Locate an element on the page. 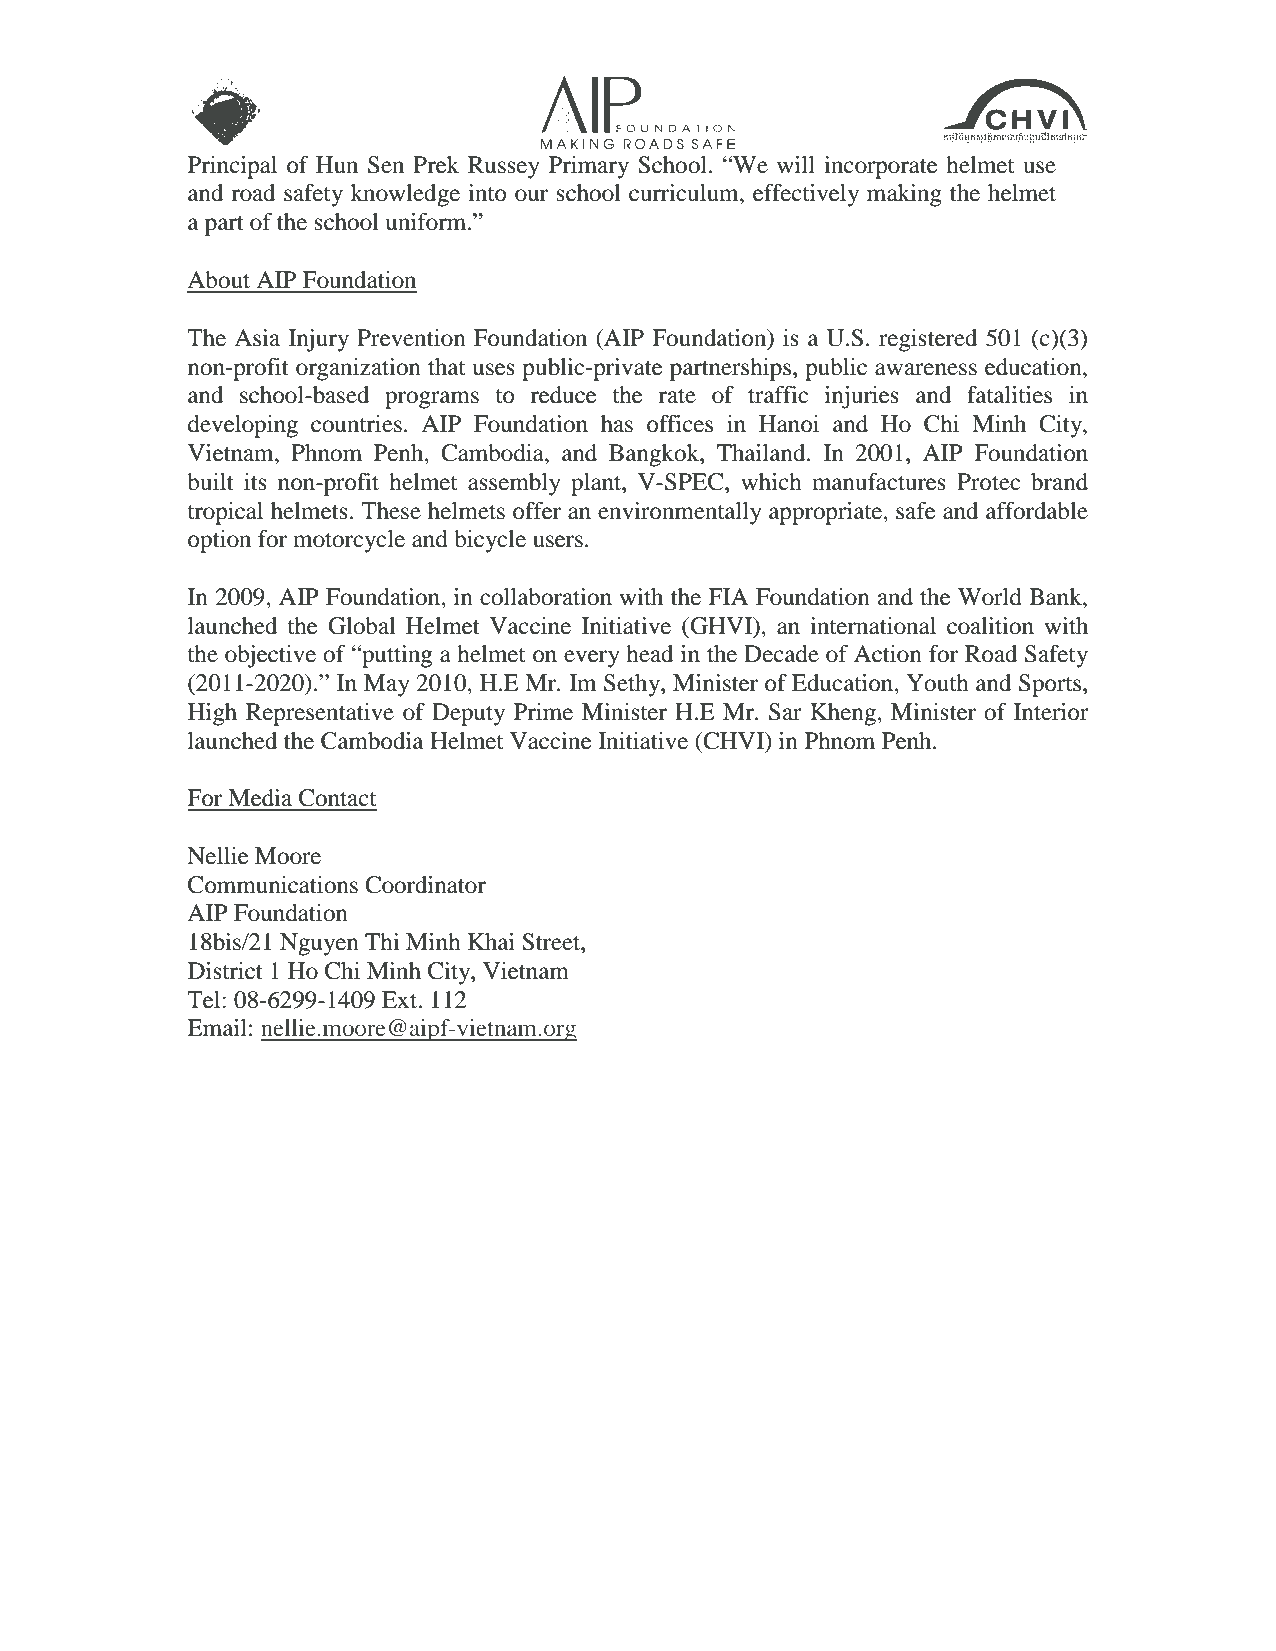 This page has height=1651, width=1276. collaboration is located at coordinates (546, 597).
